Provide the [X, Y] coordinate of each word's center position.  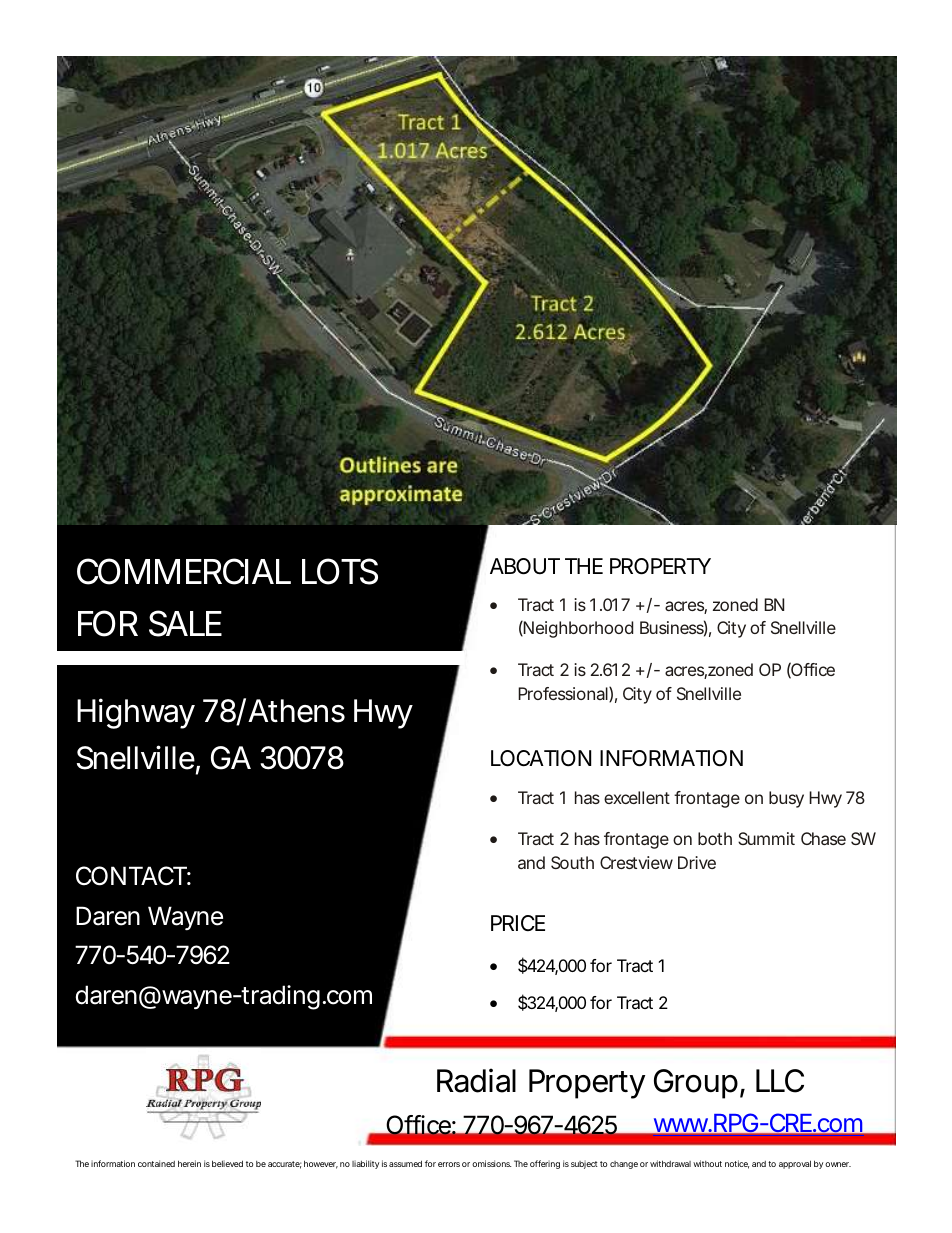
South [572, 862]
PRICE [518, 923]
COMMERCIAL [184, 571]
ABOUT [525, 566]
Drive [697, 862]
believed [227, 1163]
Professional [564, 694]
